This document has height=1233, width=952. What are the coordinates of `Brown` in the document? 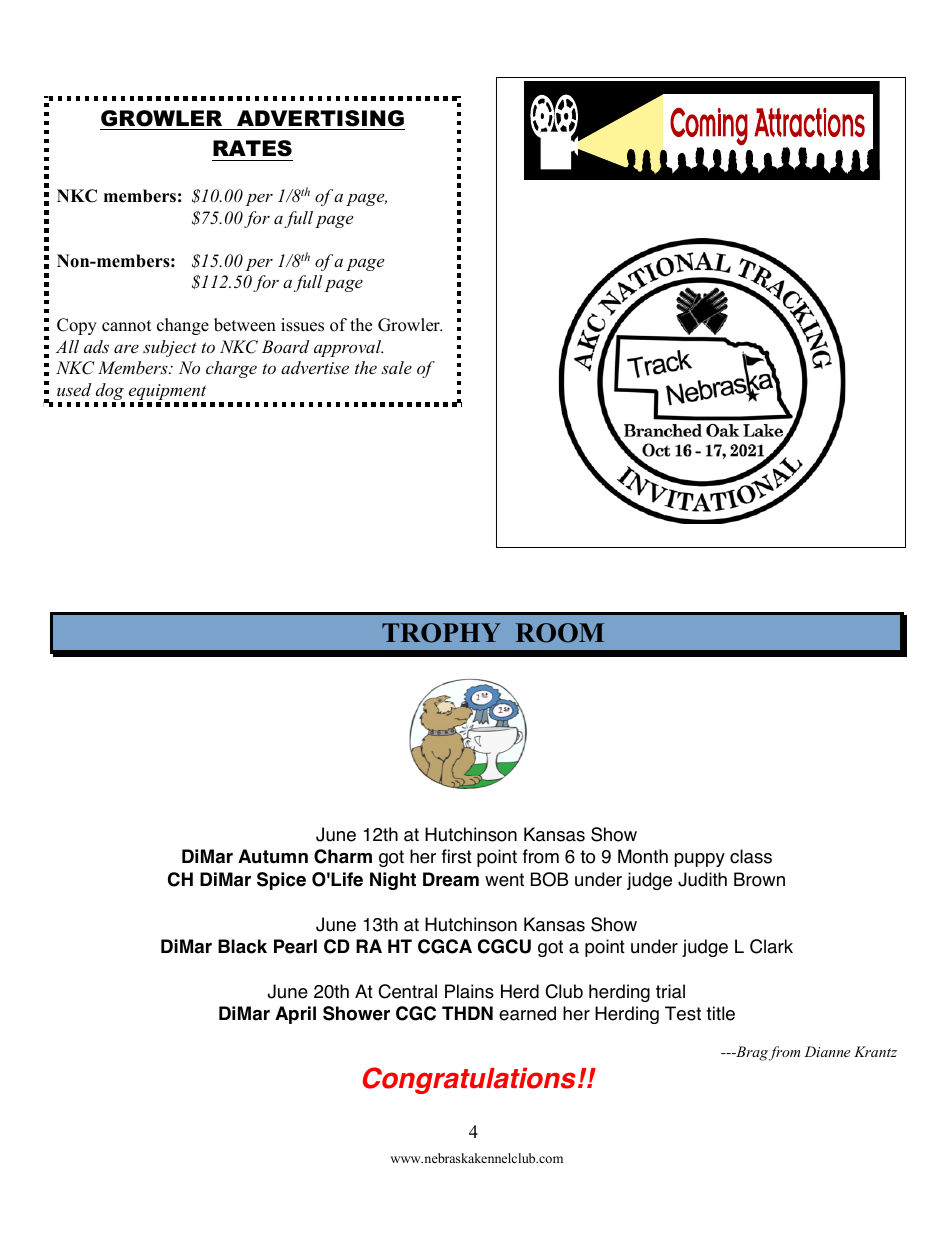 It's located at (759, 879).
